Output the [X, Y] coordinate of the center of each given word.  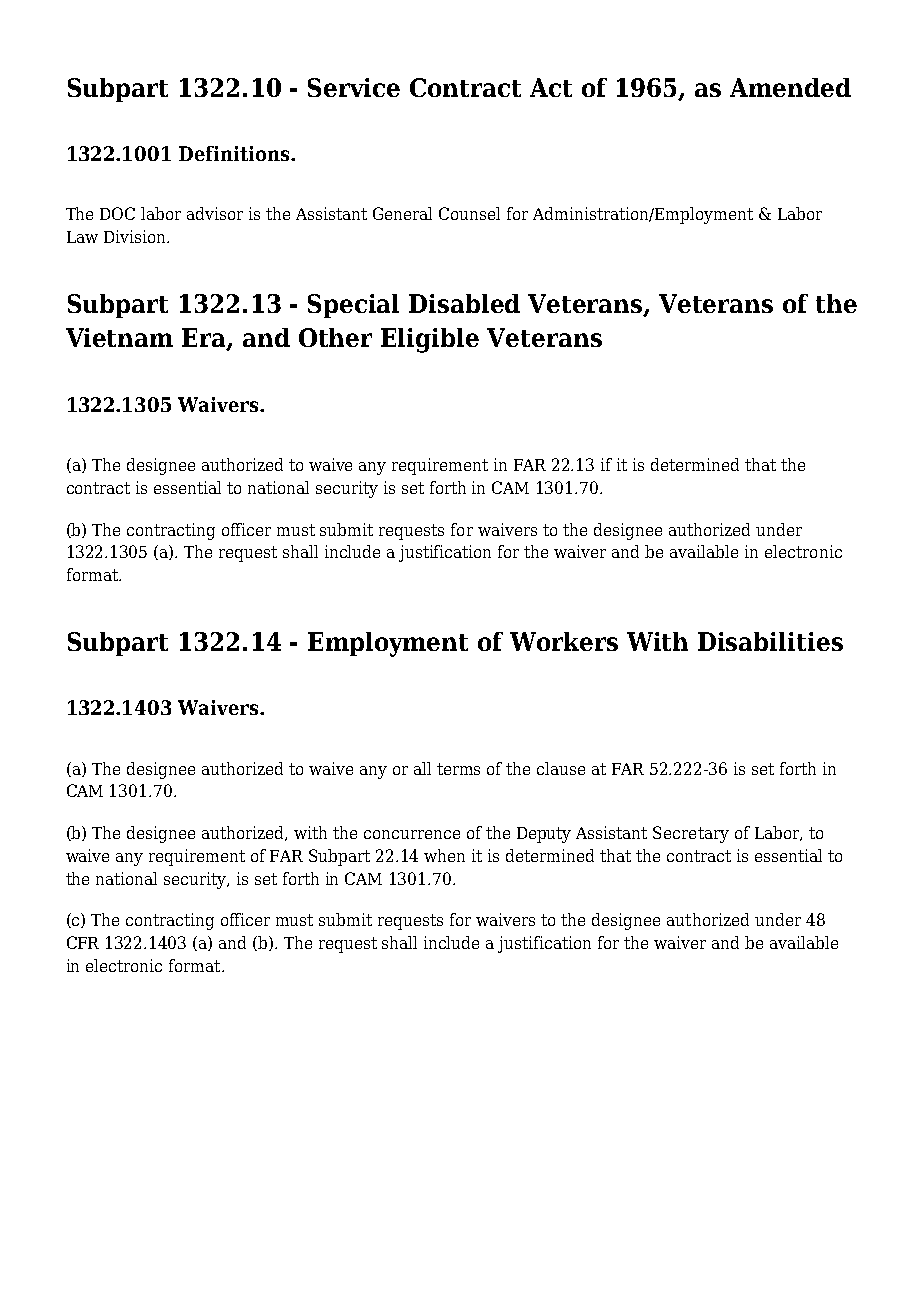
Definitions [235, 153]
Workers [564, 641]
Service [354, 87]
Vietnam [119, 337]
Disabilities [770, 641]
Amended [790, 87]
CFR [83, 942]
